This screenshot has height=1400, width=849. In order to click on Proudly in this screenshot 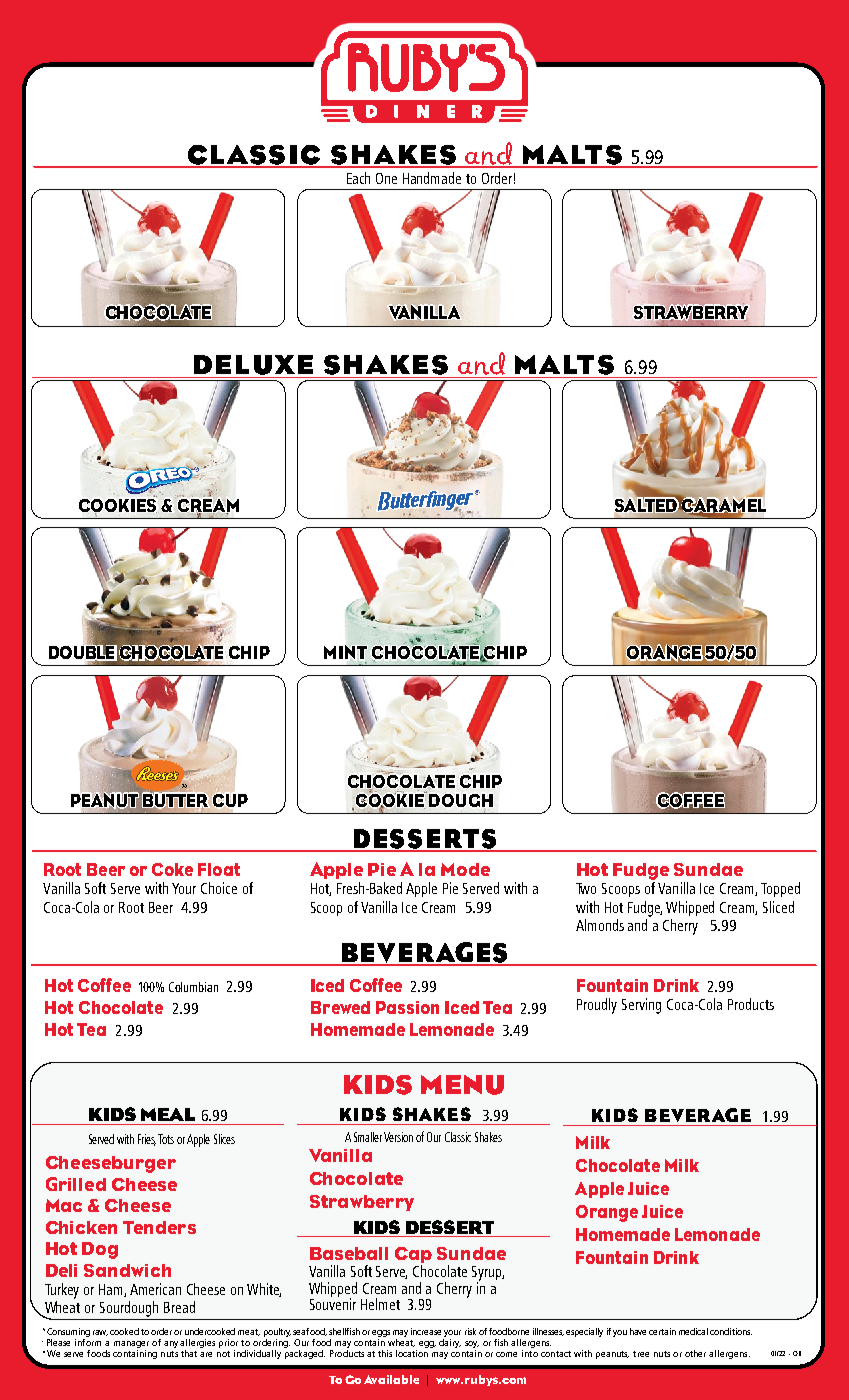, I will do `click(597, 1006)`.
